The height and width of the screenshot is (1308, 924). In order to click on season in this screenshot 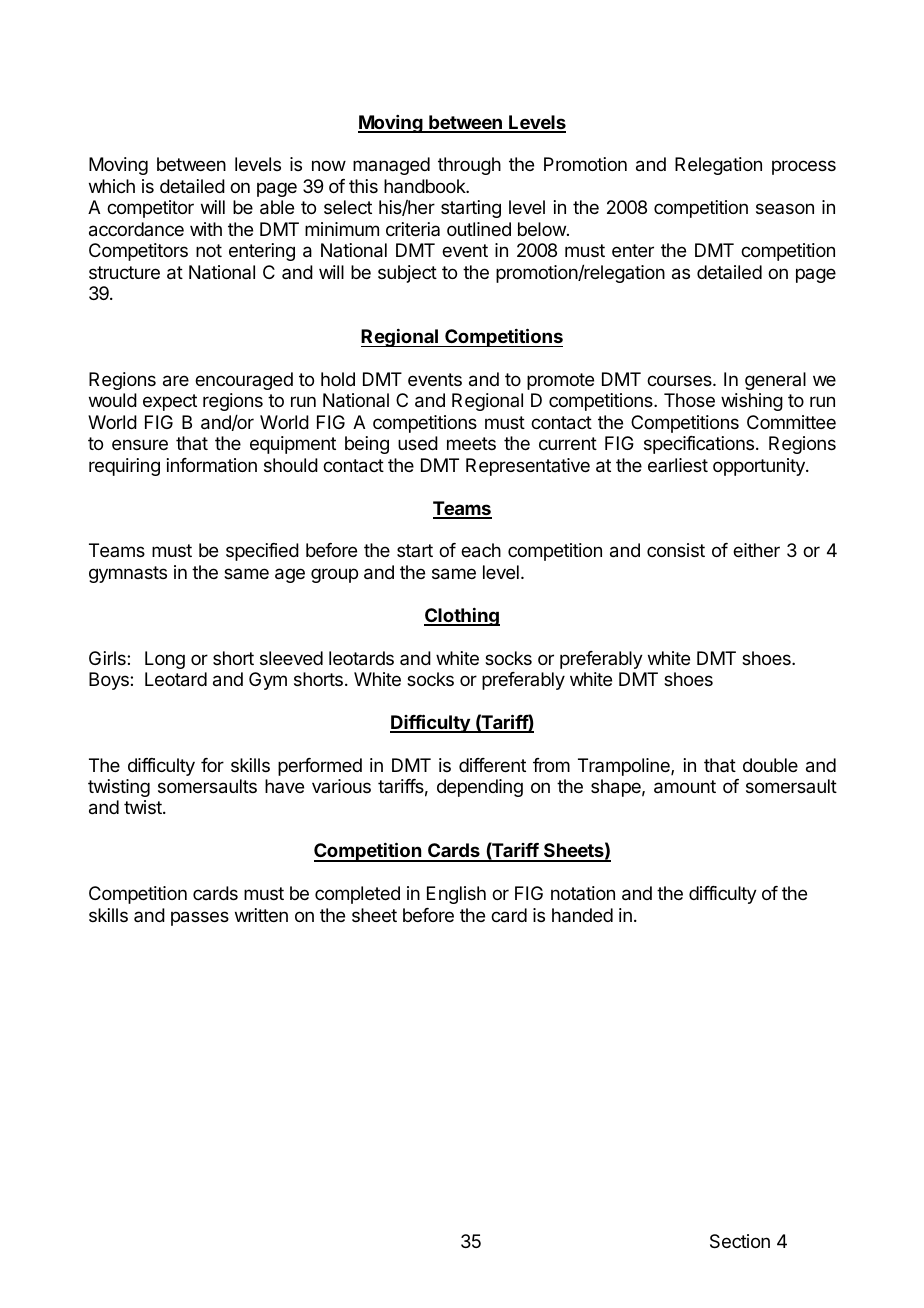, I will do `click(785, 208)`.
